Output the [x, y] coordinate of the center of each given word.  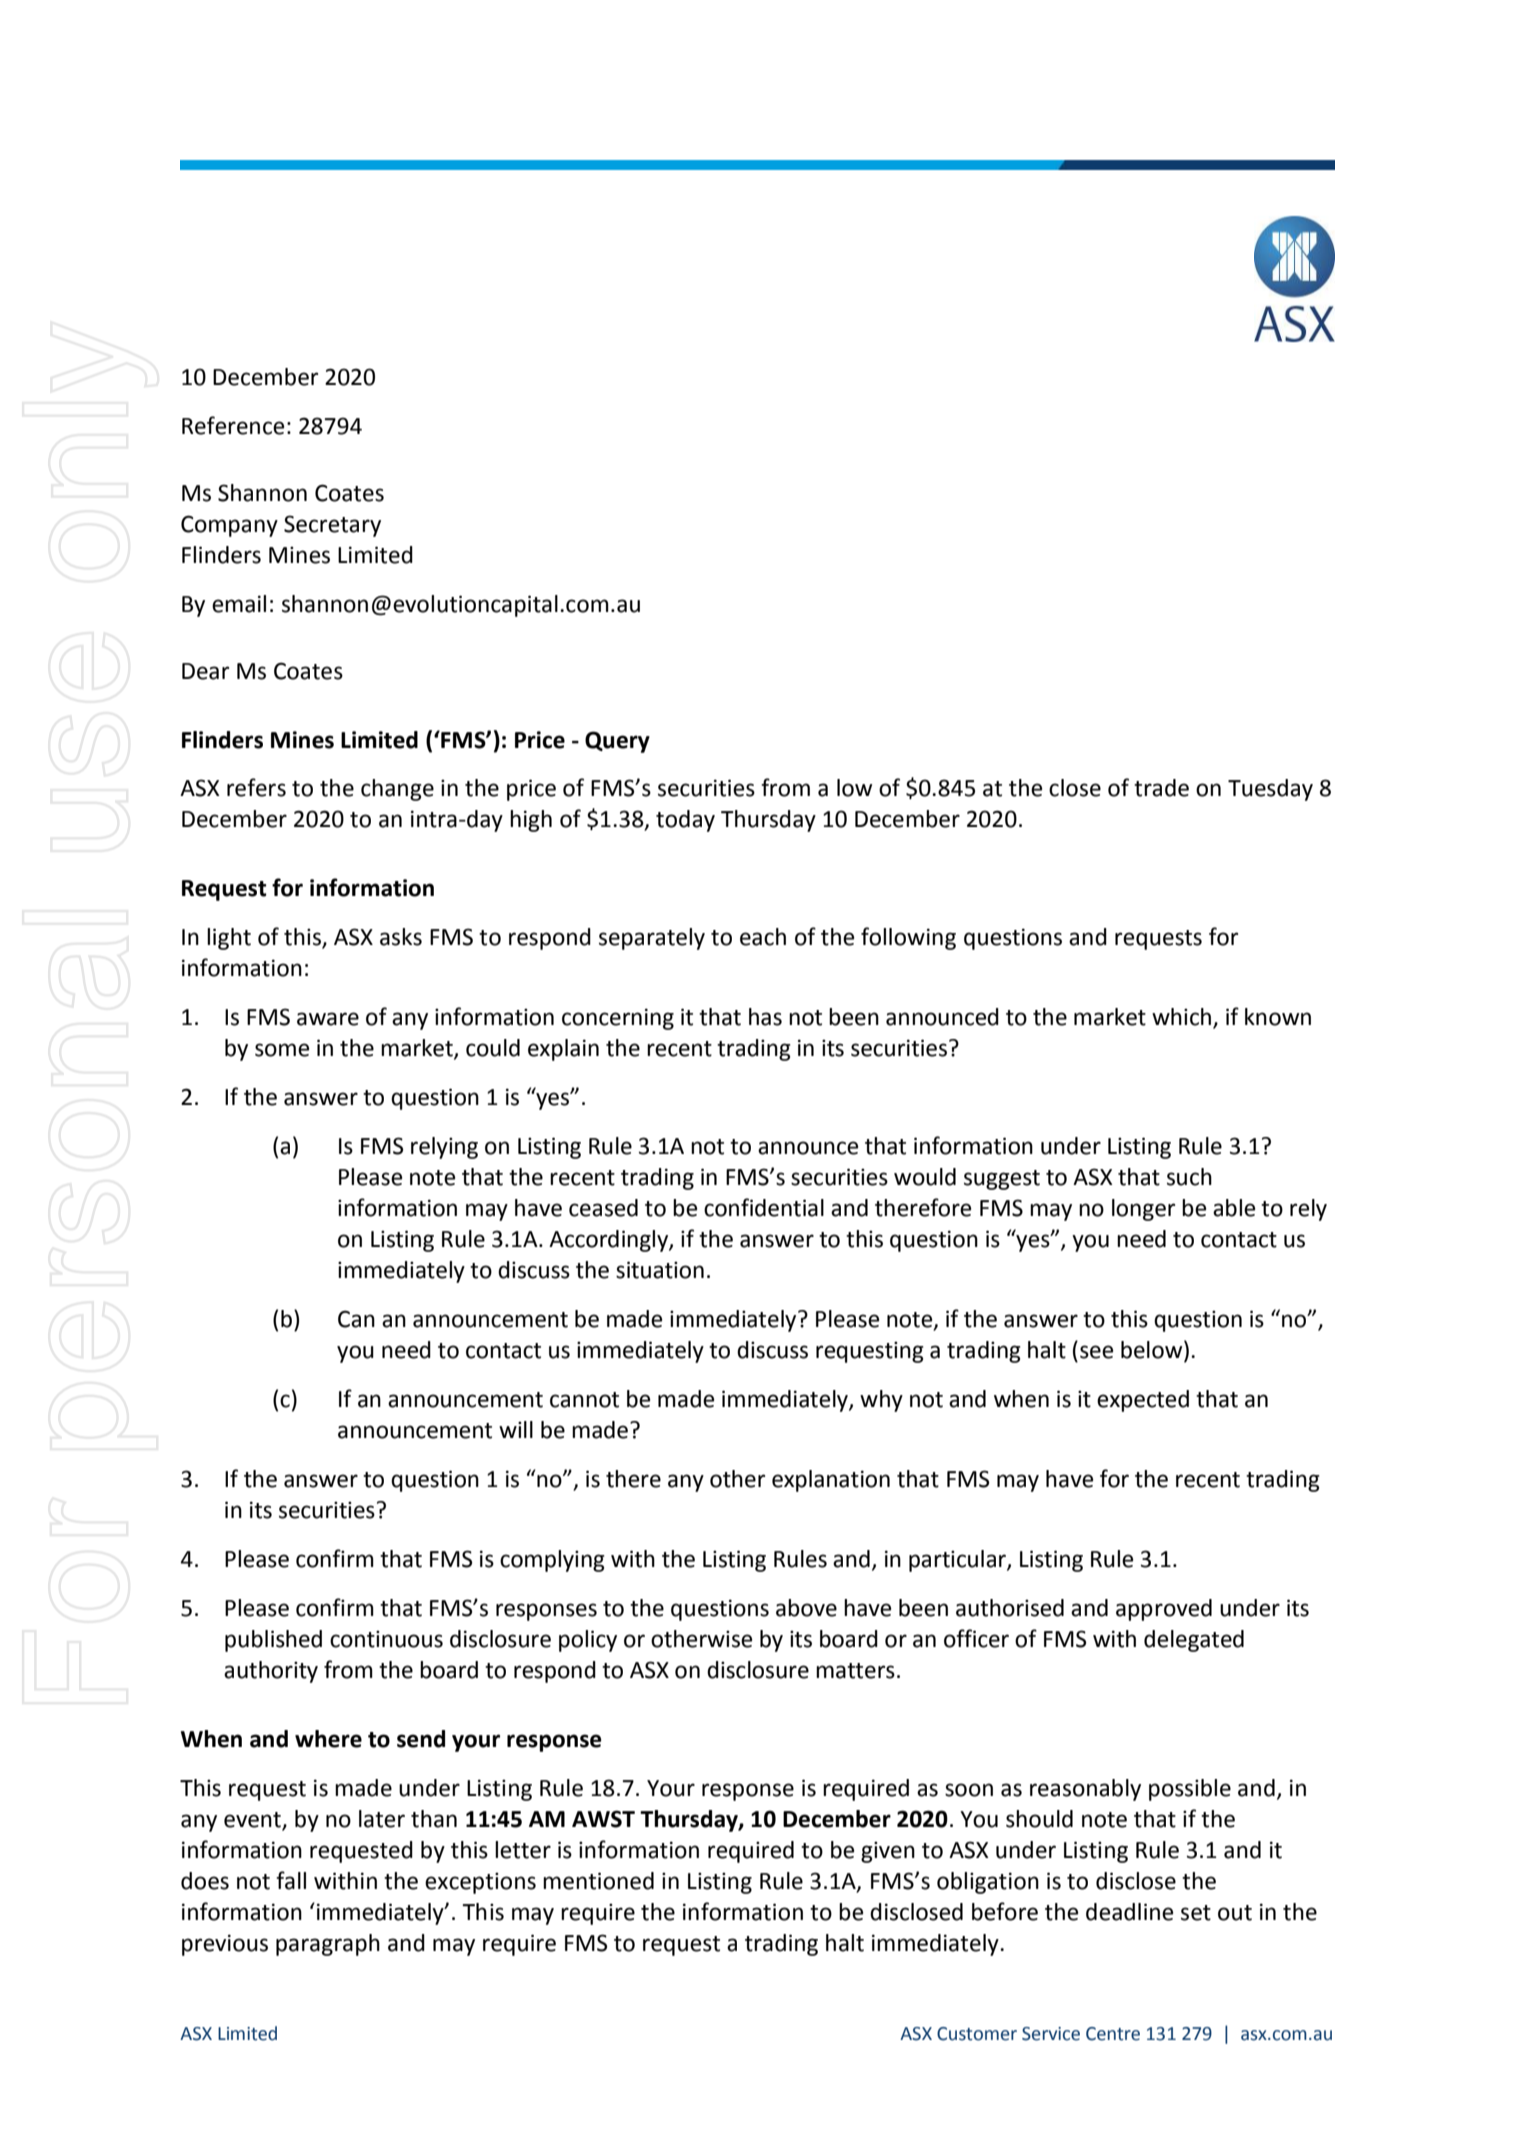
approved [1164, 1610]
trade [1161, 788]
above [806, 1608]
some [282, 1050]
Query [617, 742]
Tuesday [1270, 790]
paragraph [328, 1945]
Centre [1113, 2034]
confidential [764, 1207]
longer [1143, 1210]
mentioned [598, 1881]
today [685, 821]
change [397, 790]
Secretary [332, 526]
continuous [386, 1639]
